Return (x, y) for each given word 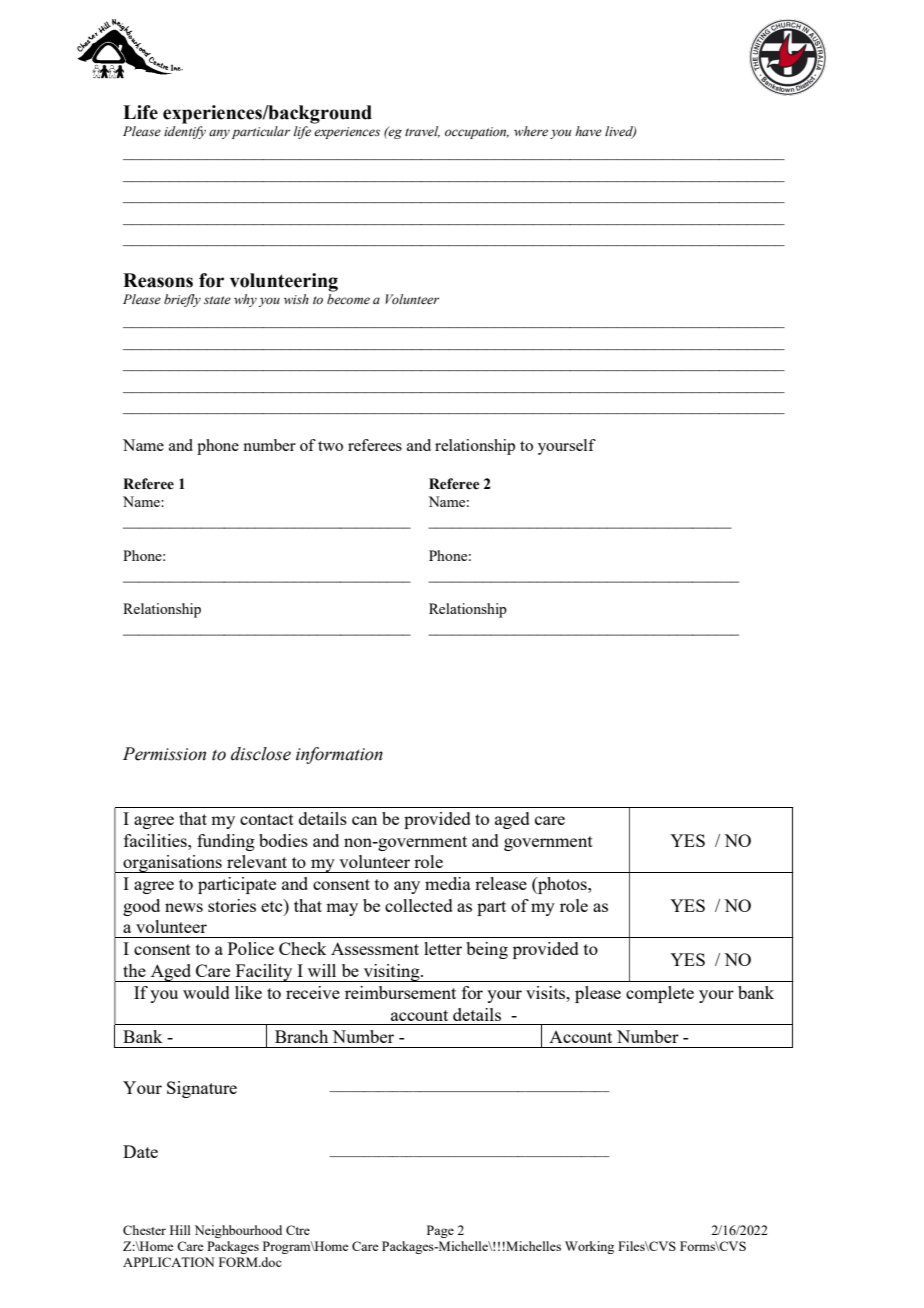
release (501, 883)
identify (185, 132)
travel (422, 132)
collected (419, 905)
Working (589, 1247)
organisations (172, 864)
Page (440, 1231)
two (330, 446)
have (588, 131)
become (348, 299)
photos (562, 885)
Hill (180, 1230)
